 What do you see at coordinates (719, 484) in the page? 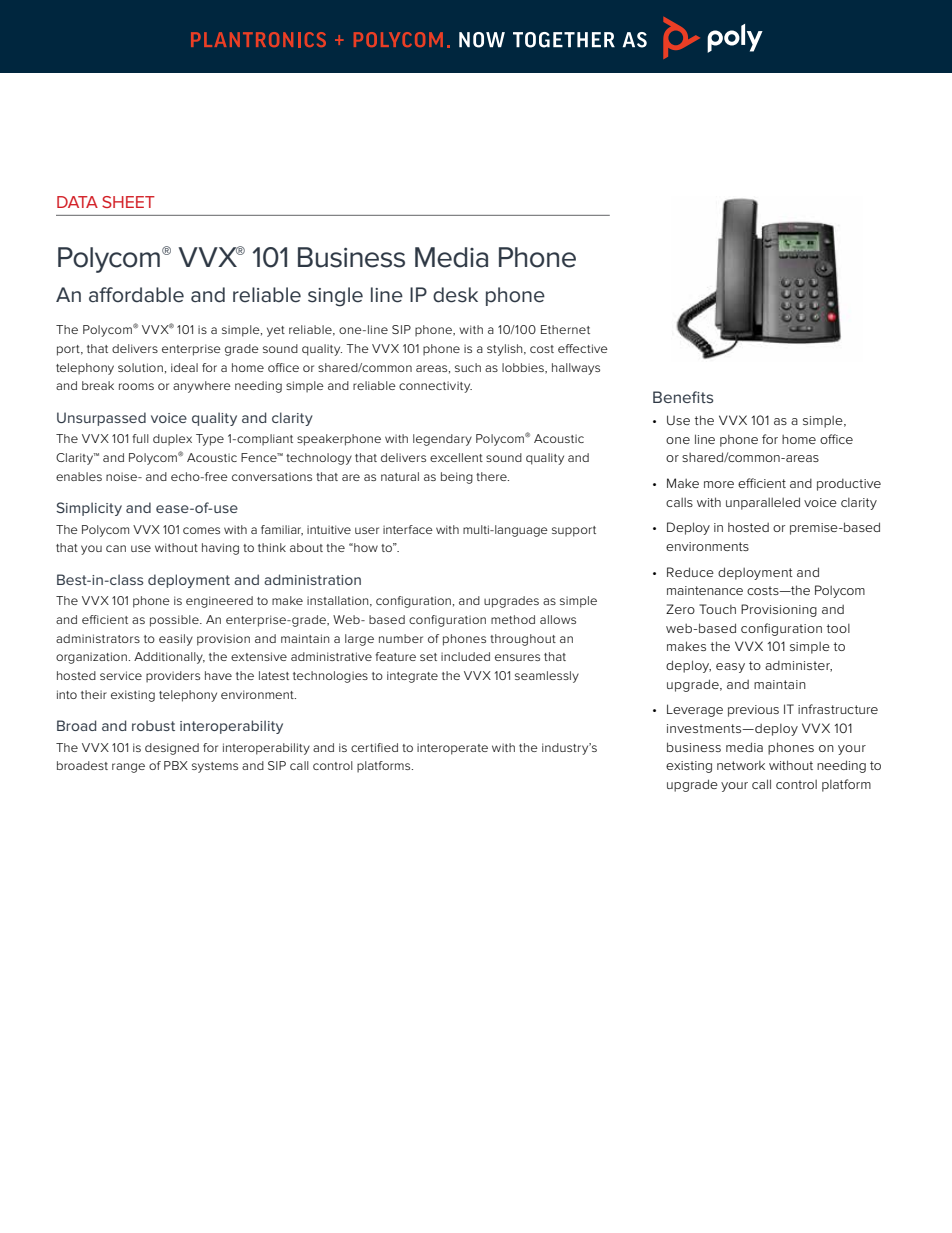
I see `more` at bounding box center [719, 484].
